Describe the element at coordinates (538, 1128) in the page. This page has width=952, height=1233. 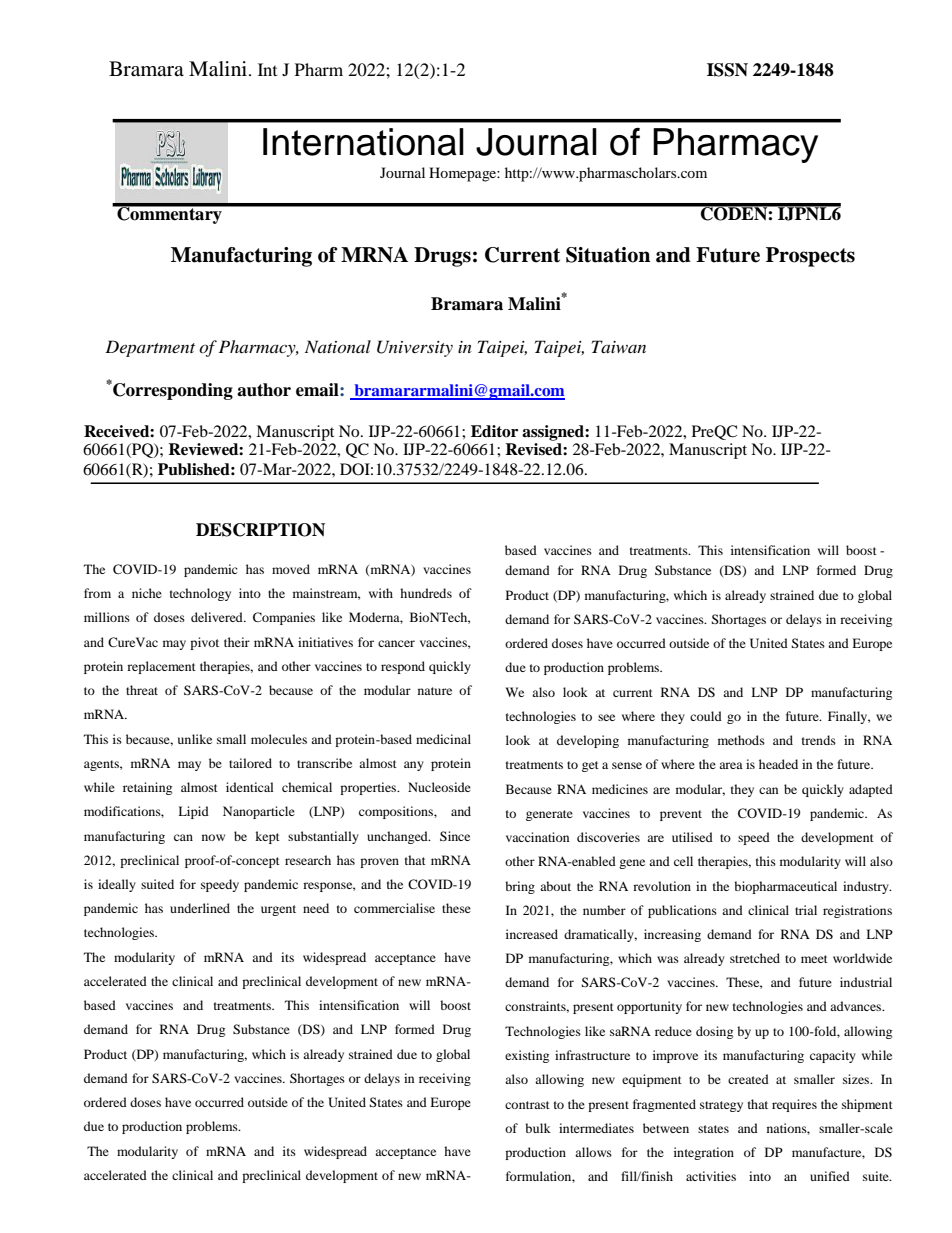
I see `bulk` at that location.
